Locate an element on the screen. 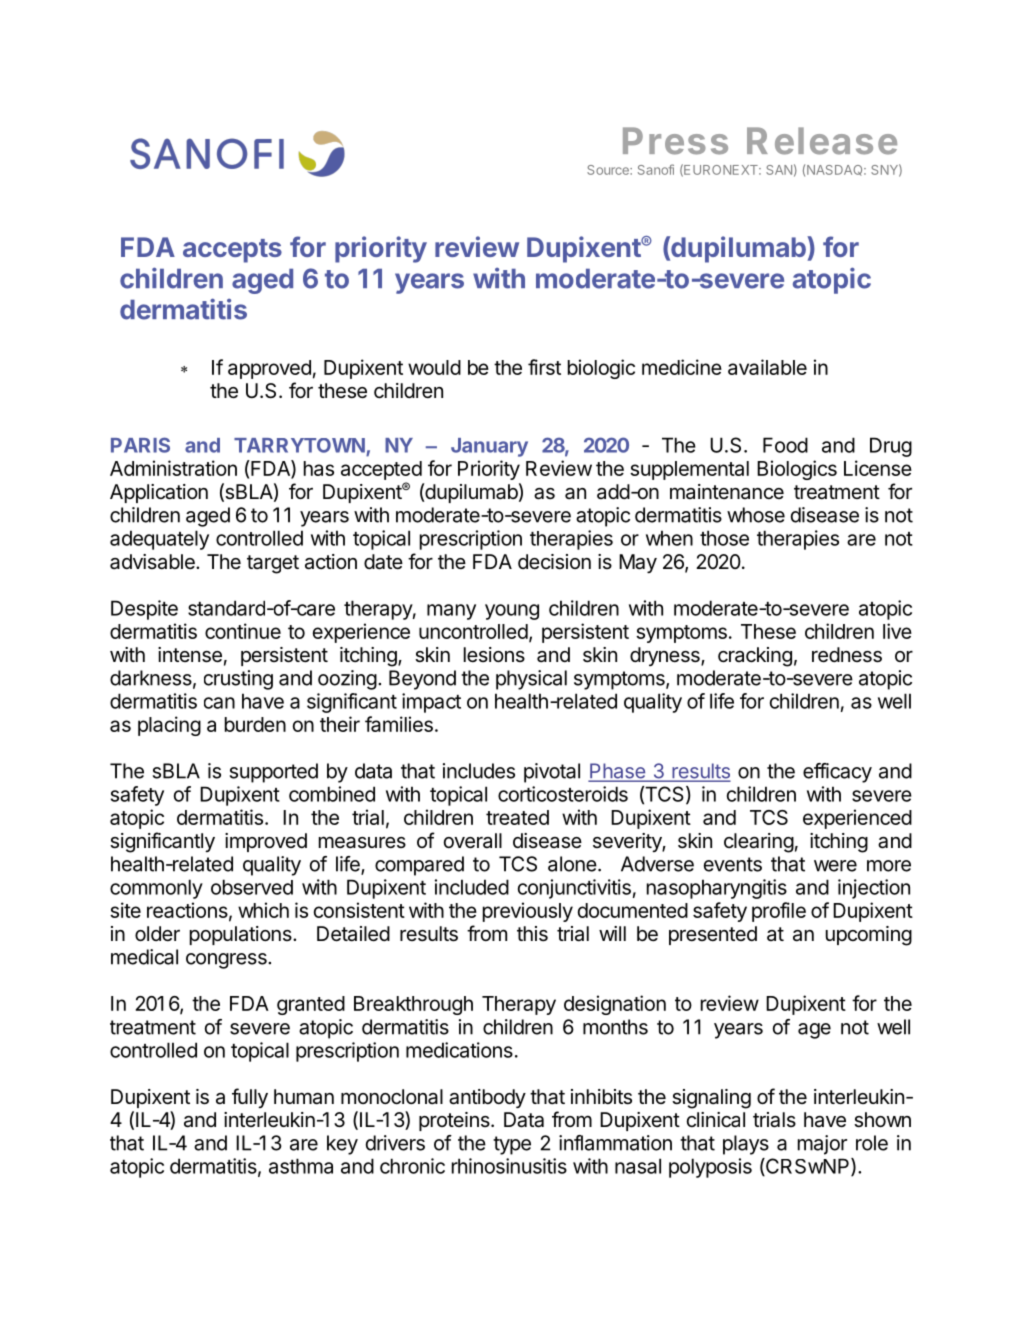  clearing is located at coordinates (759, 843).
